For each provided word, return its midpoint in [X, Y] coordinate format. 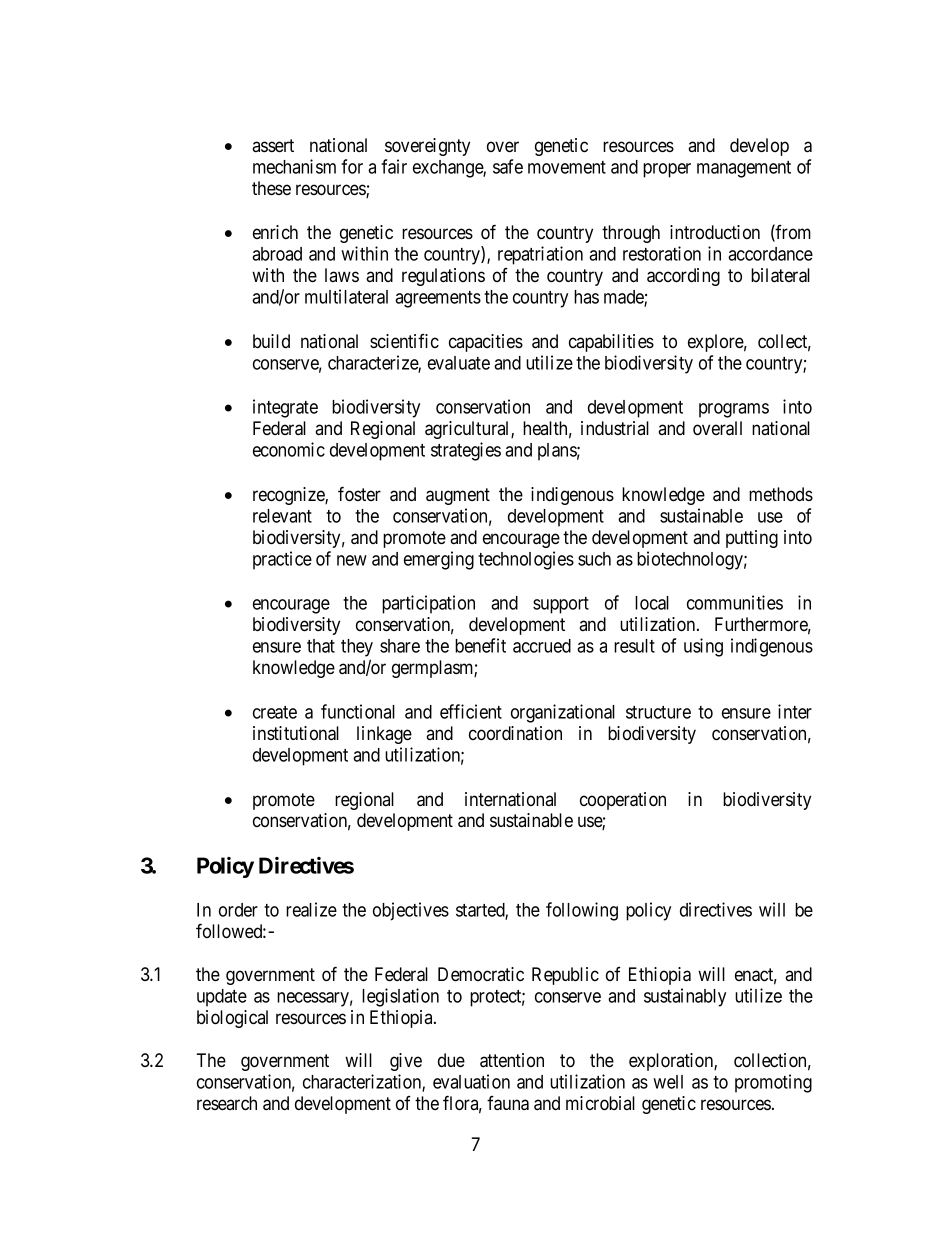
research [227, 1103]
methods [781, 494]
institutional [296, 733]
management [744, 169]
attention [512, 1060]
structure [658, 712]
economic [289, 449]
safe [508, 166]
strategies [466, 451]
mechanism [294, 166]
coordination [515, 733]
